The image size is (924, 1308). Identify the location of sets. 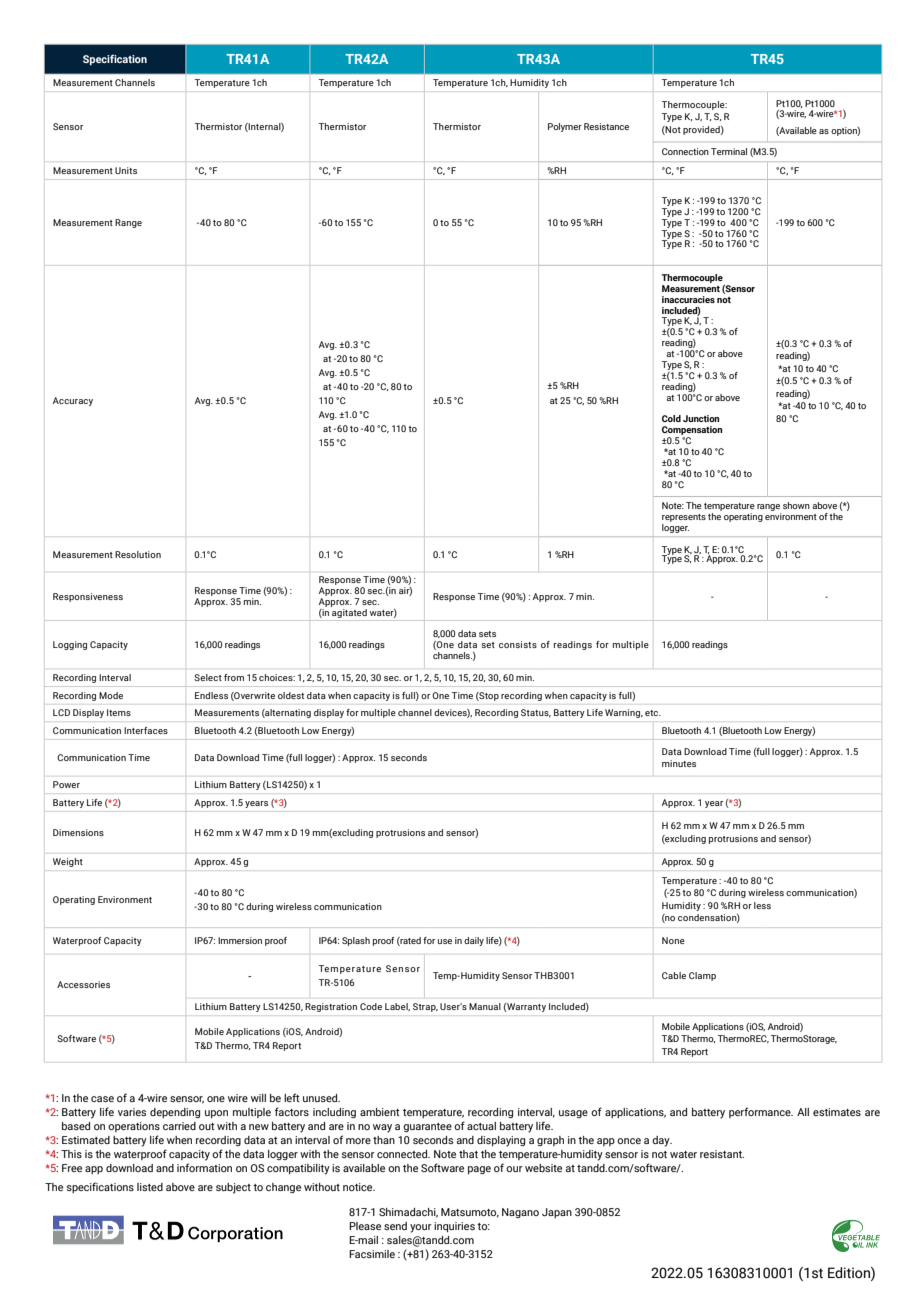
(487, 634).
